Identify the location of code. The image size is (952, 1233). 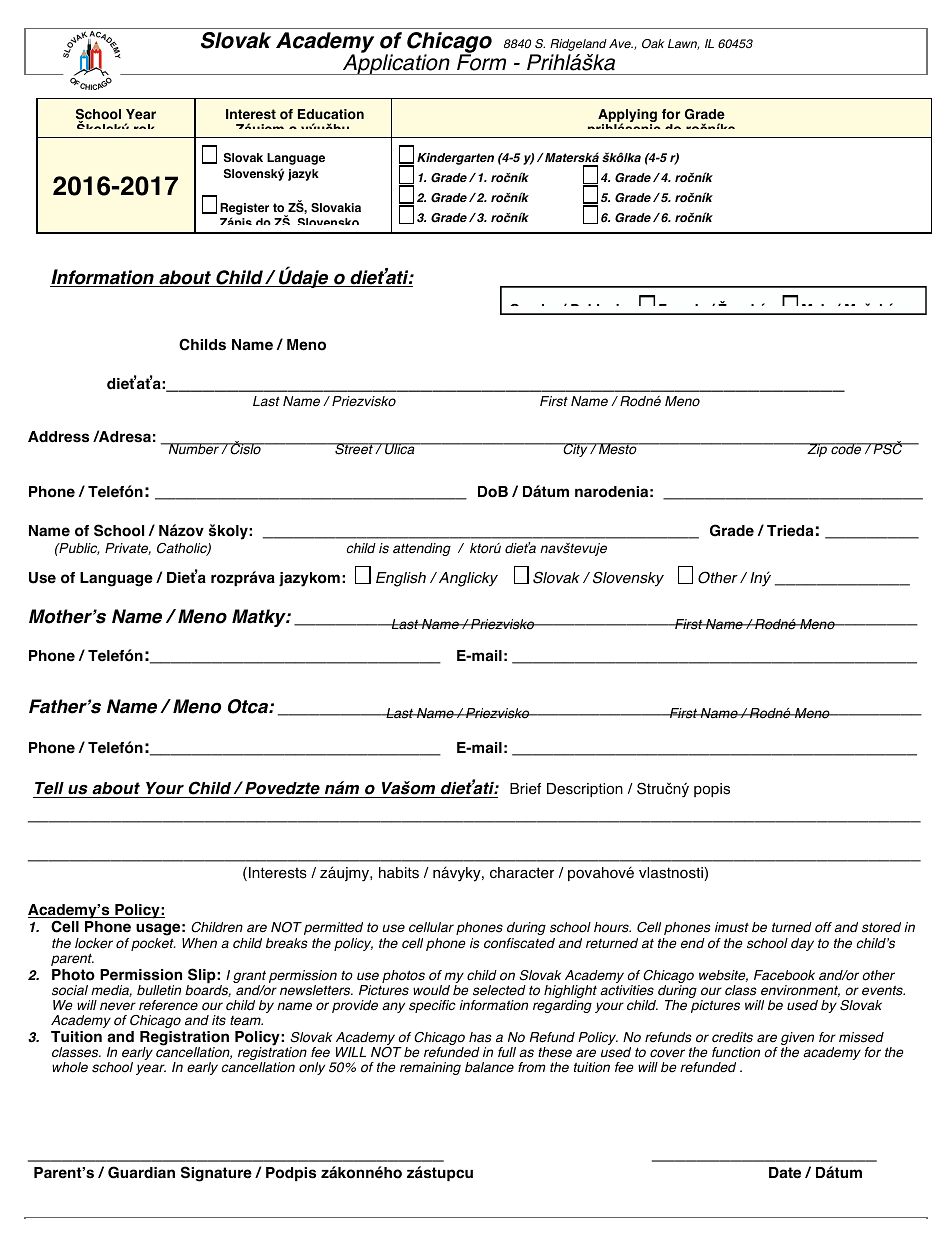
(846, 449).
